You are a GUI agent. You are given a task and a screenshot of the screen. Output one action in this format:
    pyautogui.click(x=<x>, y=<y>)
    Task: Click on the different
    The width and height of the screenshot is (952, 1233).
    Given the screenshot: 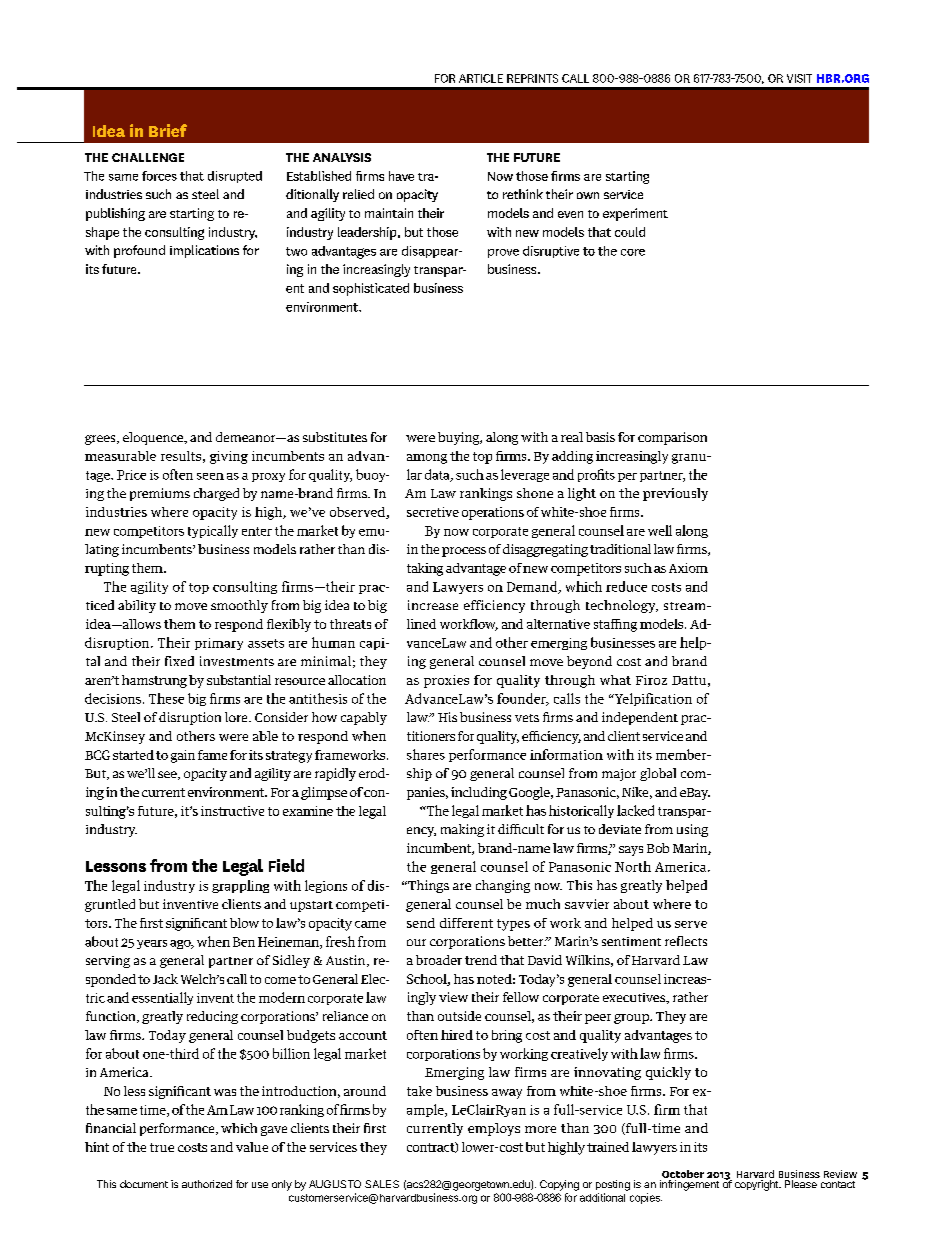 What is the action you would take?
    pyautogui.click(x=466, y=923)
